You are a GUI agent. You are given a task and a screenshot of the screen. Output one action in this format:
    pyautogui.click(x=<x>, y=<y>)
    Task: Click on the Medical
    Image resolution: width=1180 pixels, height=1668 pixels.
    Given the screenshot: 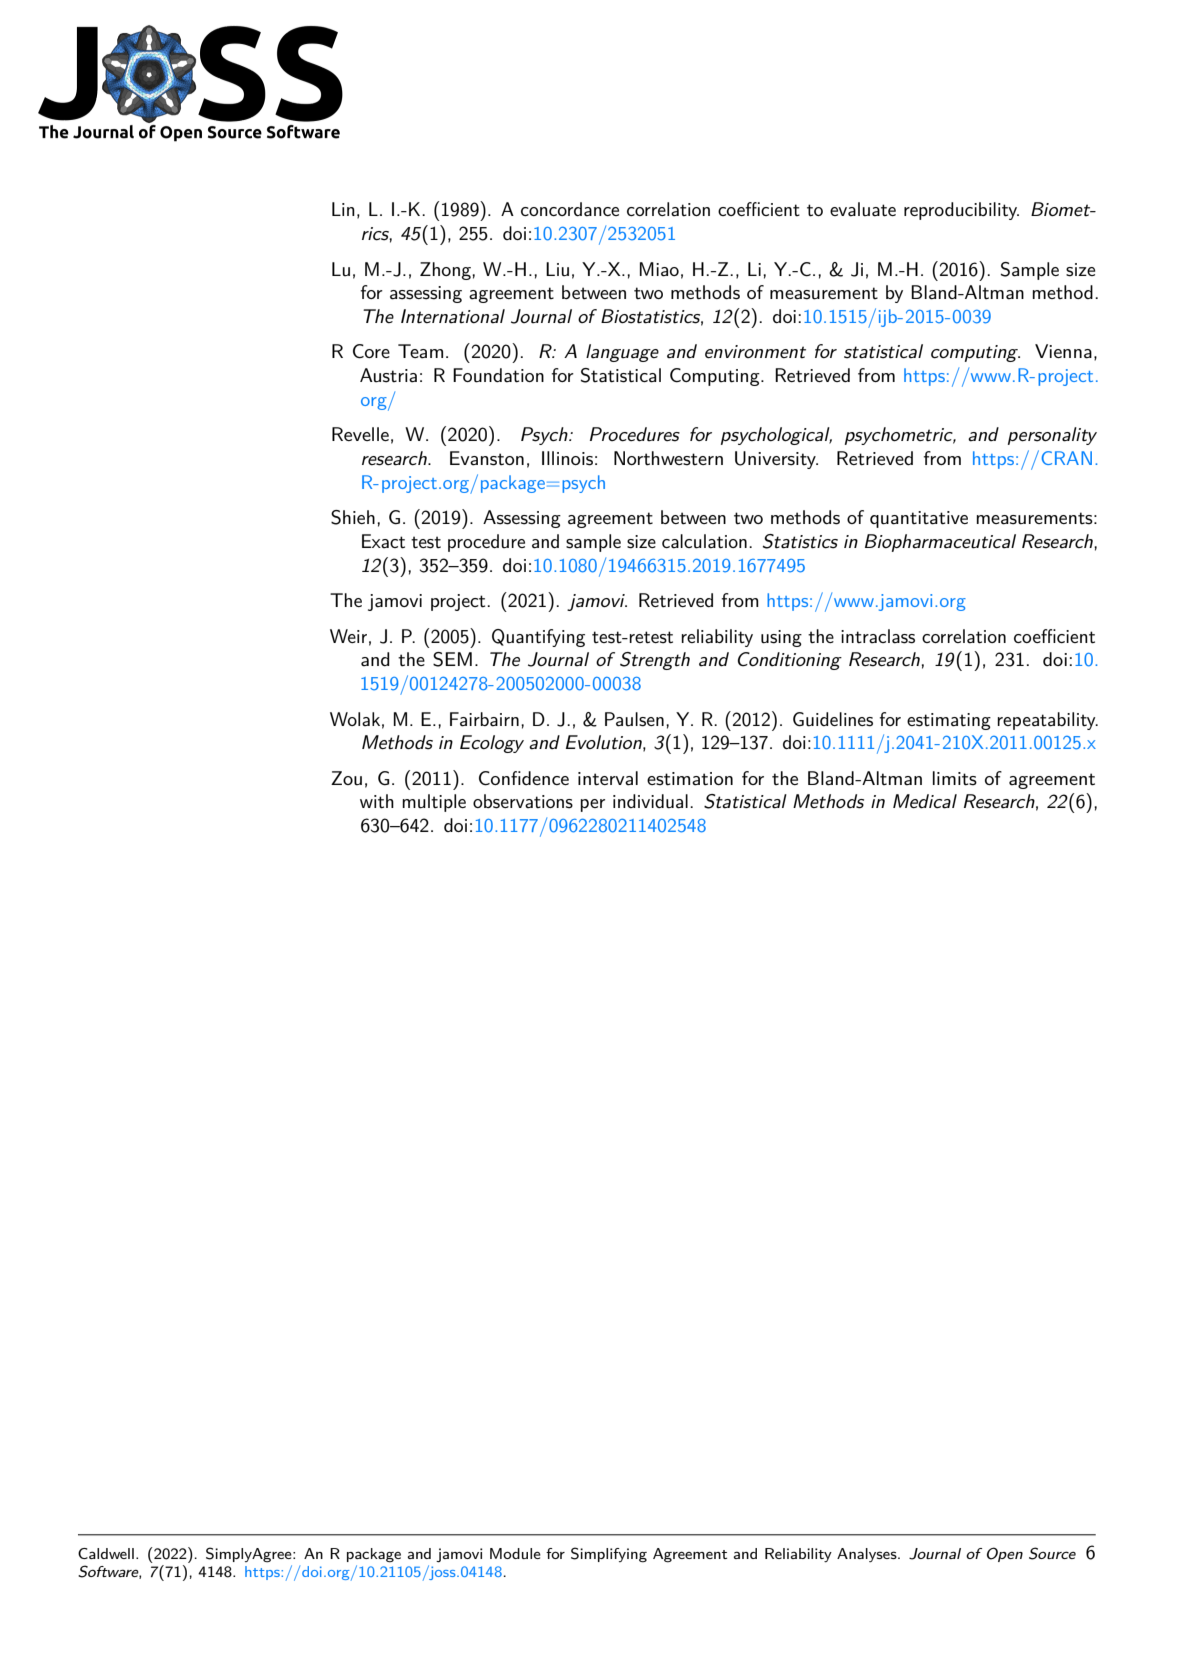 What is the action you would take?
    pyautogui.click(x=925, y=801)
